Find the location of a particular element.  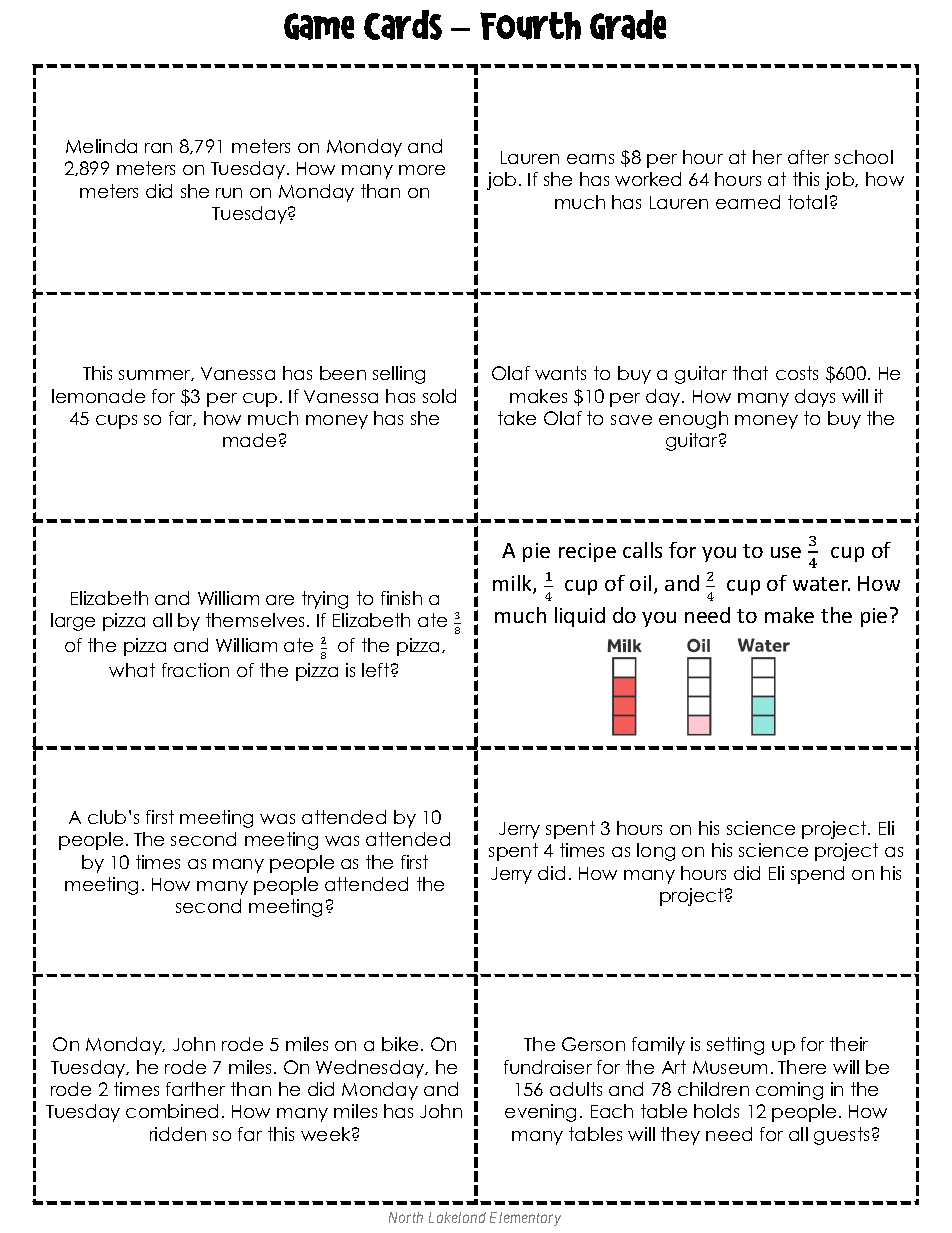

Fourth is located at coordinates (530, 26).
